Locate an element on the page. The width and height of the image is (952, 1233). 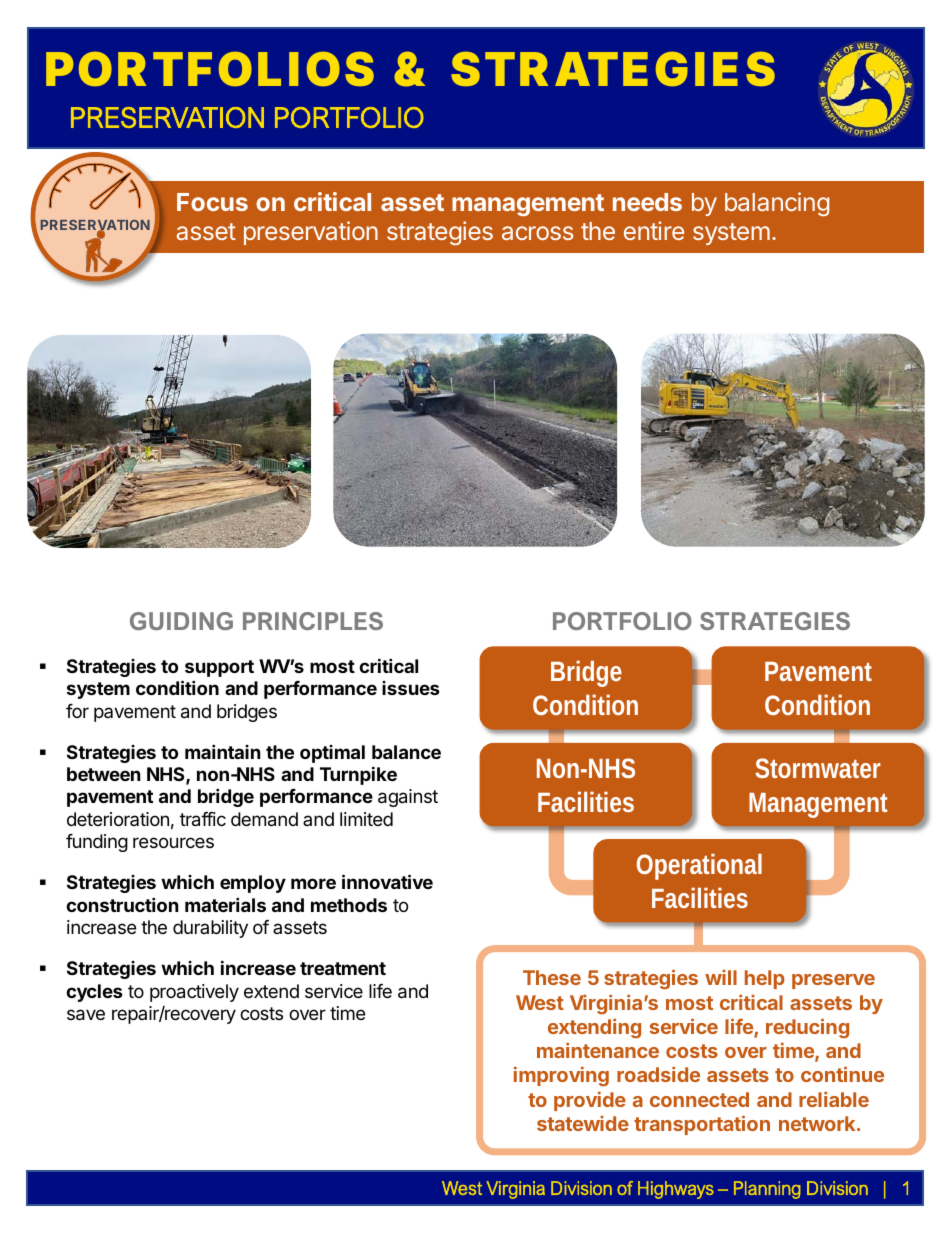
Focus is located at coordinates (212, 202).
